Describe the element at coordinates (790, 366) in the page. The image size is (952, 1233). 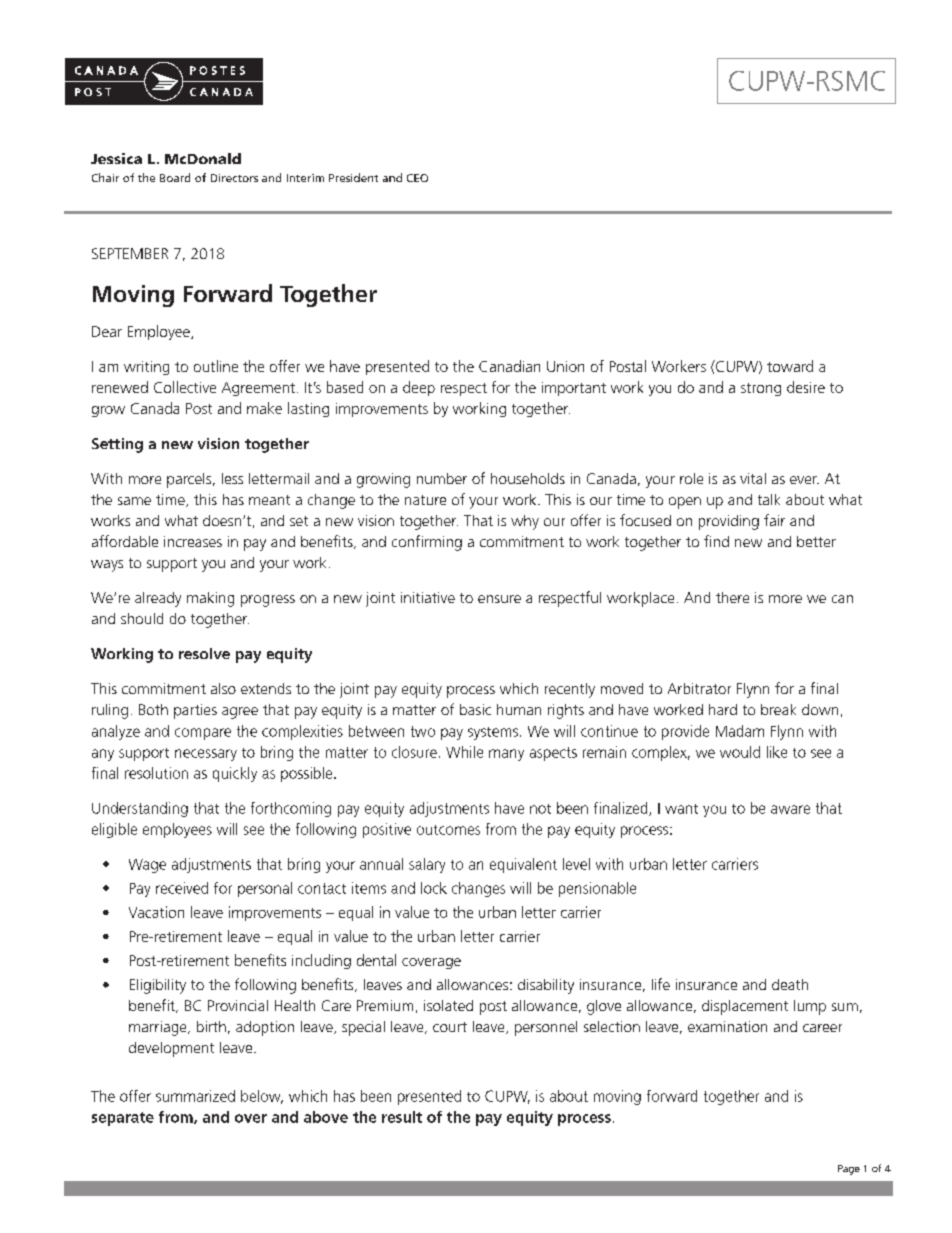
I see `toward` at that location.
